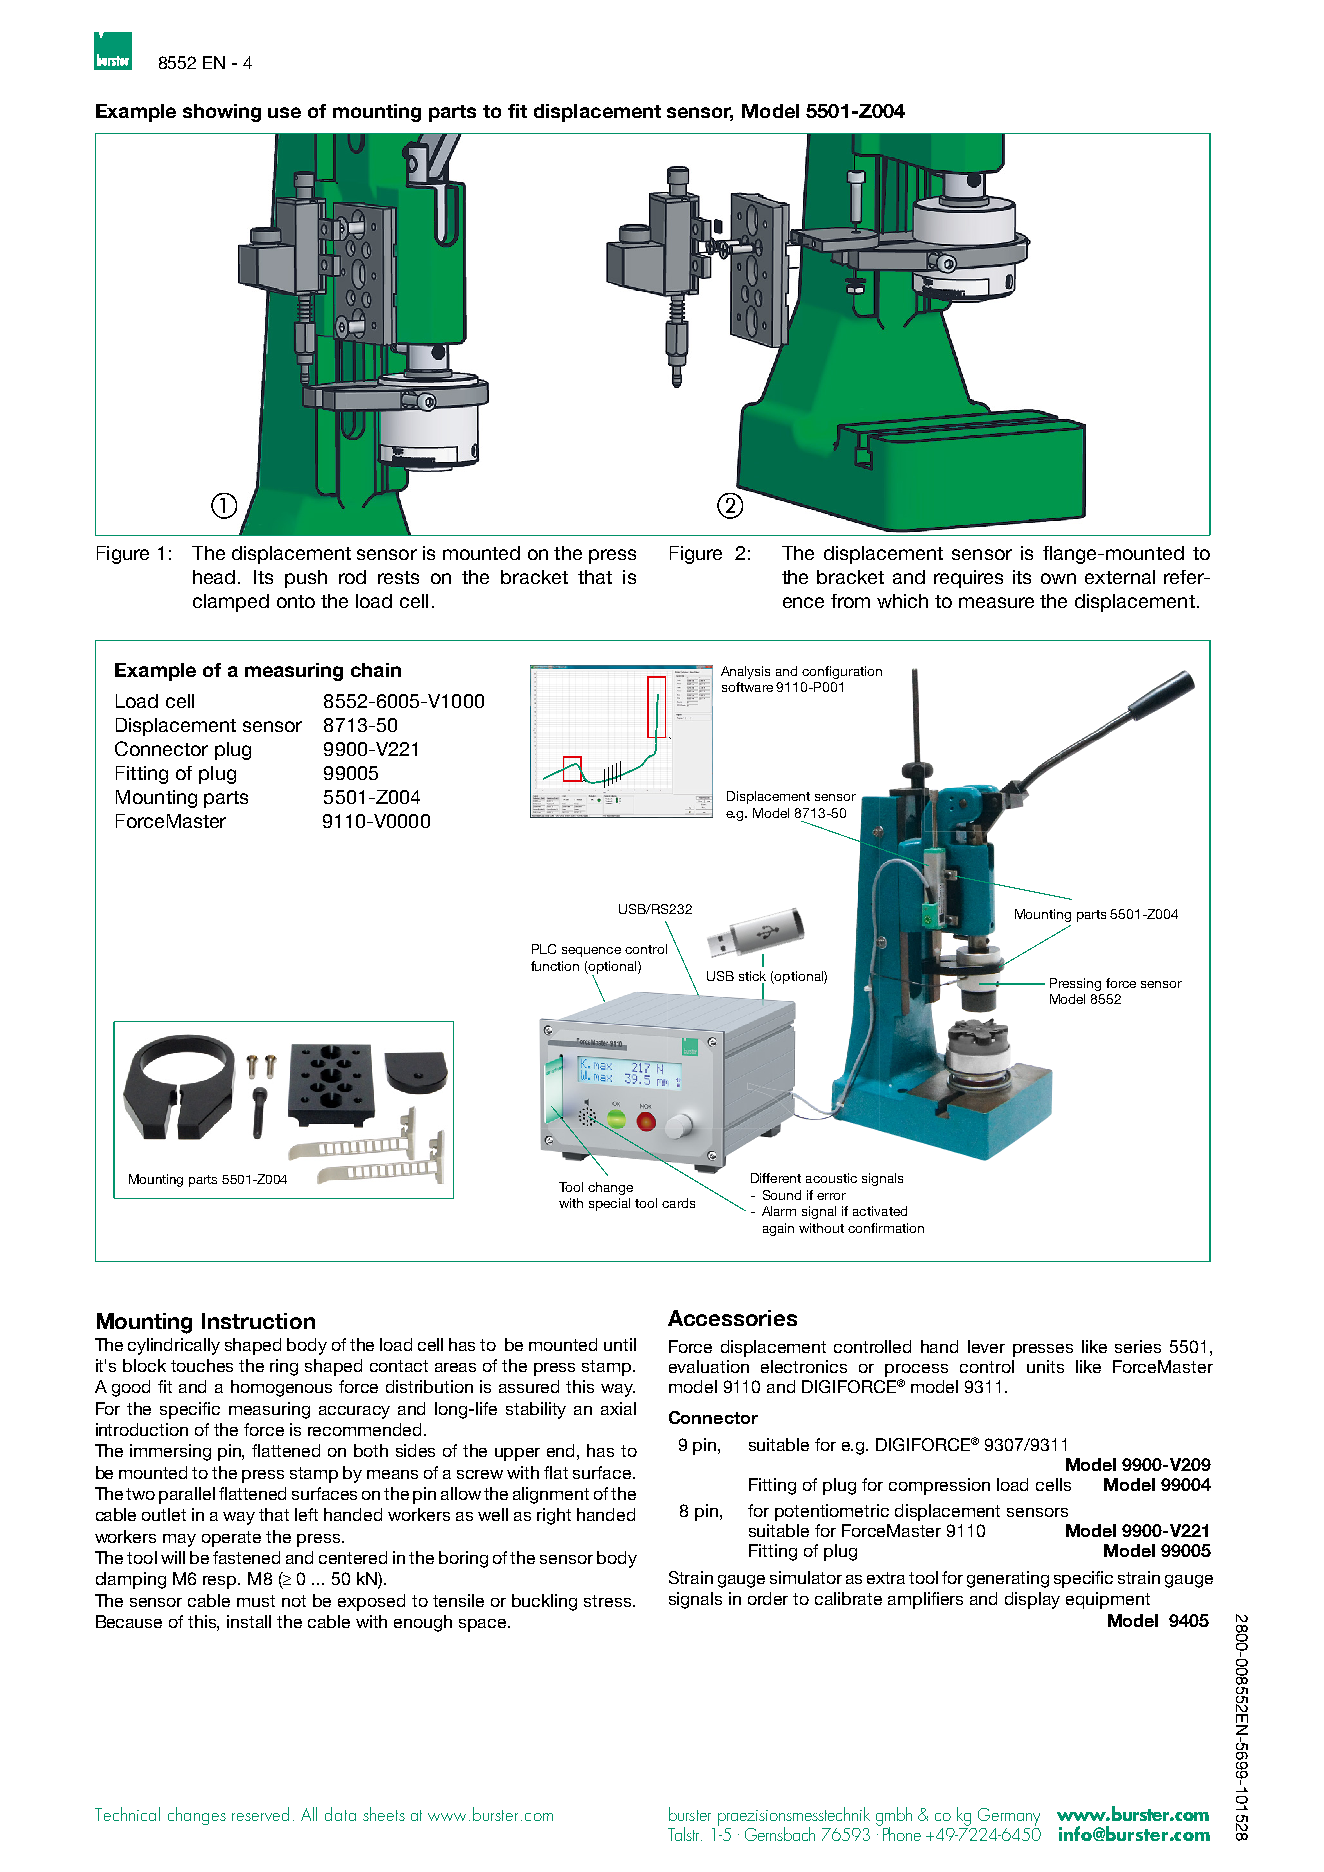  Describe the element at coordinates (1058, 578) in the screenshot. I see `own` at that location.
